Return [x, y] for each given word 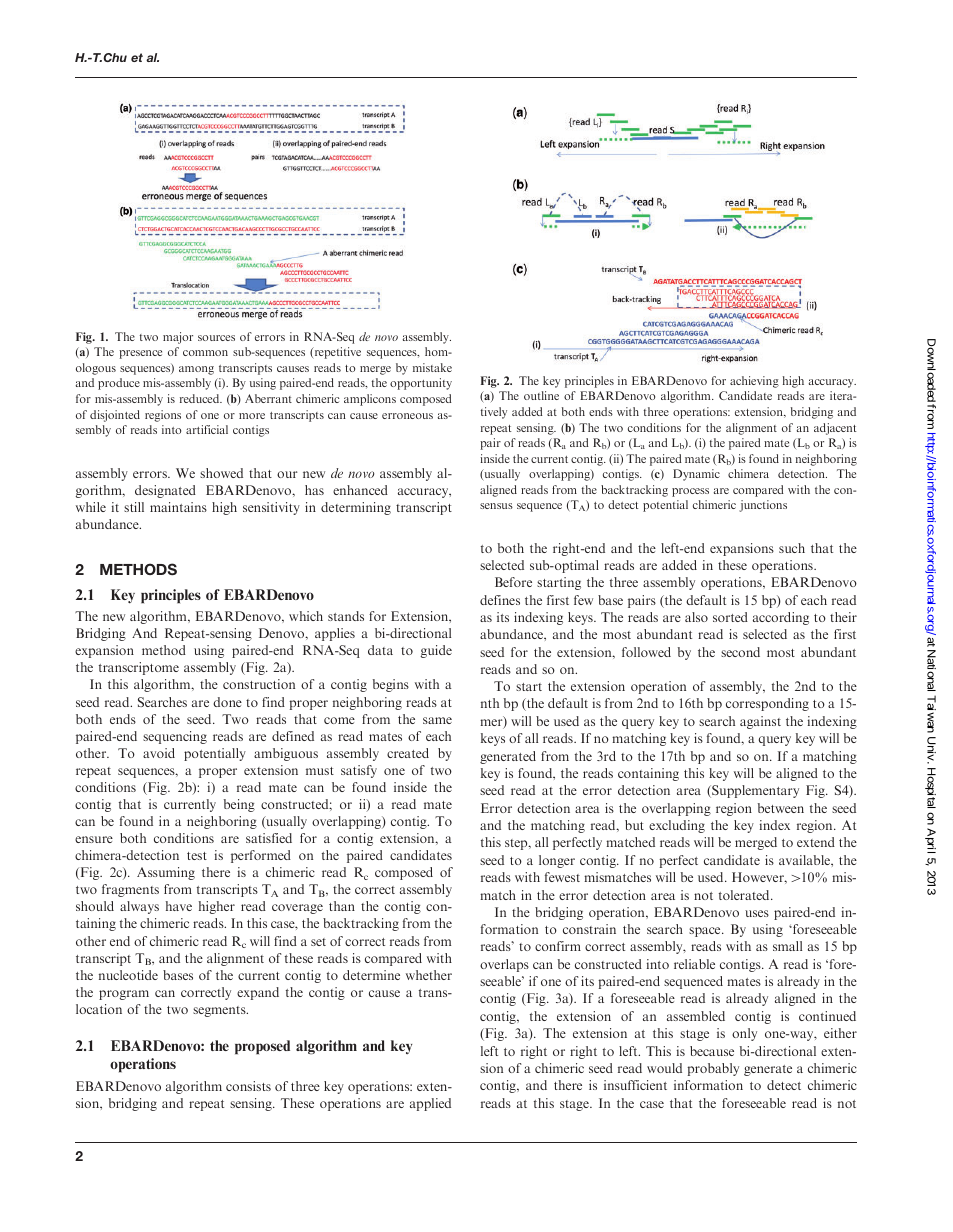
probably [713, 1069]
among [196, 370]
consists [248, 1086]
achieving [754, 382]
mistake [432, 367]
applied [430, 1104]
